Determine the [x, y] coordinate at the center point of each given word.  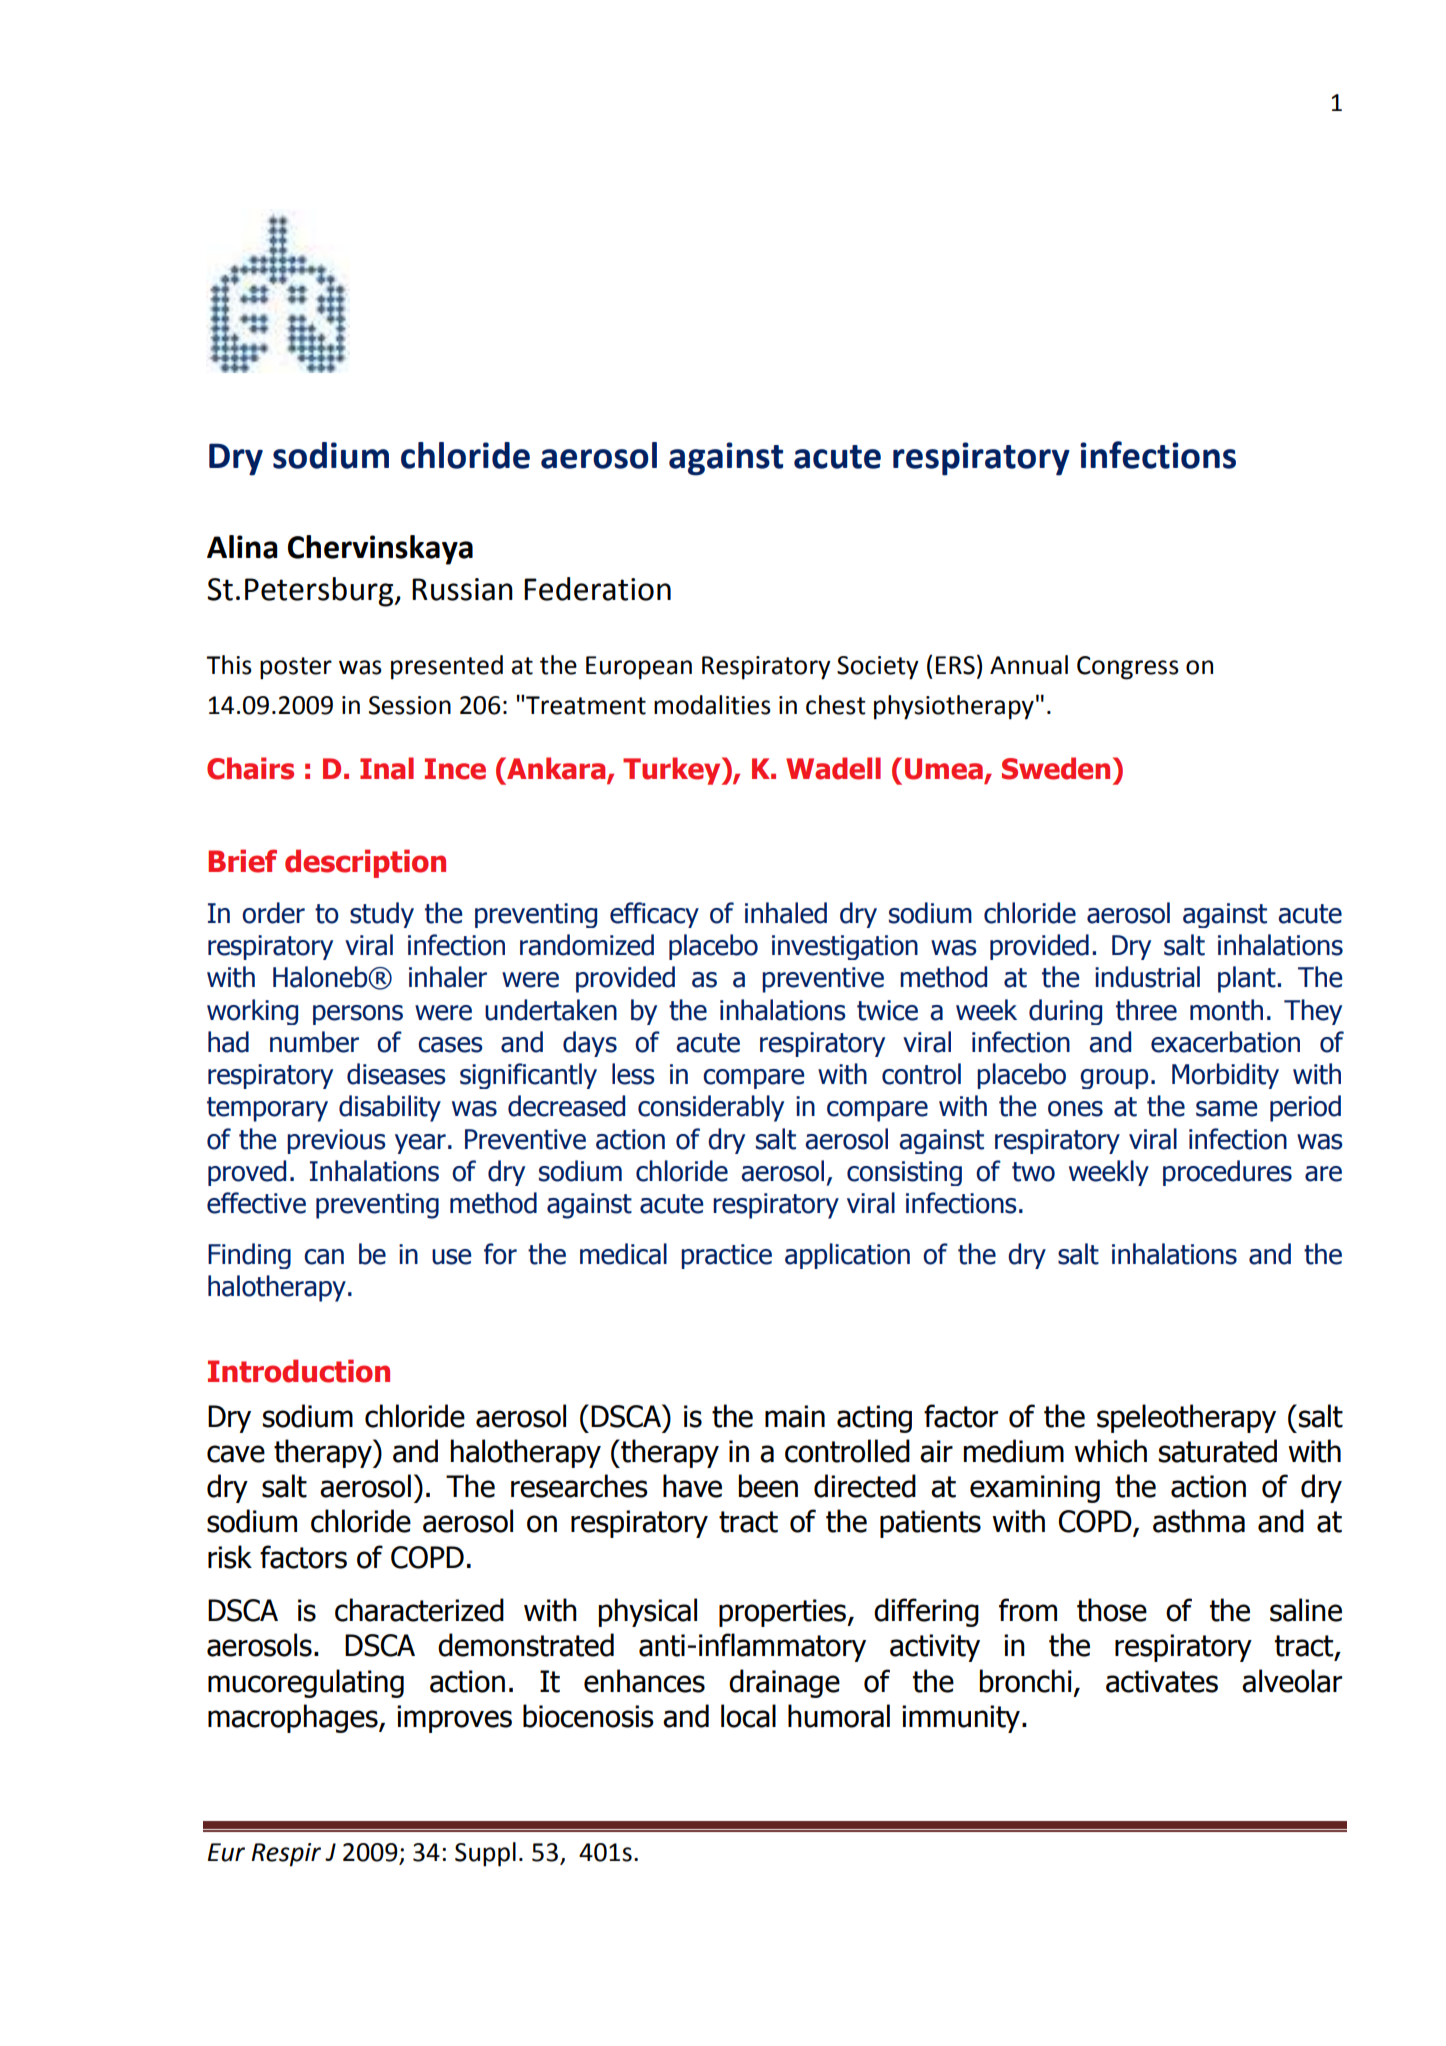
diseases [396, 1074]
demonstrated [526, 1645]
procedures [1227, 1173]
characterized [419, 1610]
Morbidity [1225, 1076]
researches [579, 1486]
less [633, 1074]
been [768, 1486]
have [692, 1486]
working [252, 1012]
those [1112, 1610]
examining [1035, 1489]
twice [887, 1010]
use [451, 1257]
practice [726, 1256]
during [1065, 1012]
